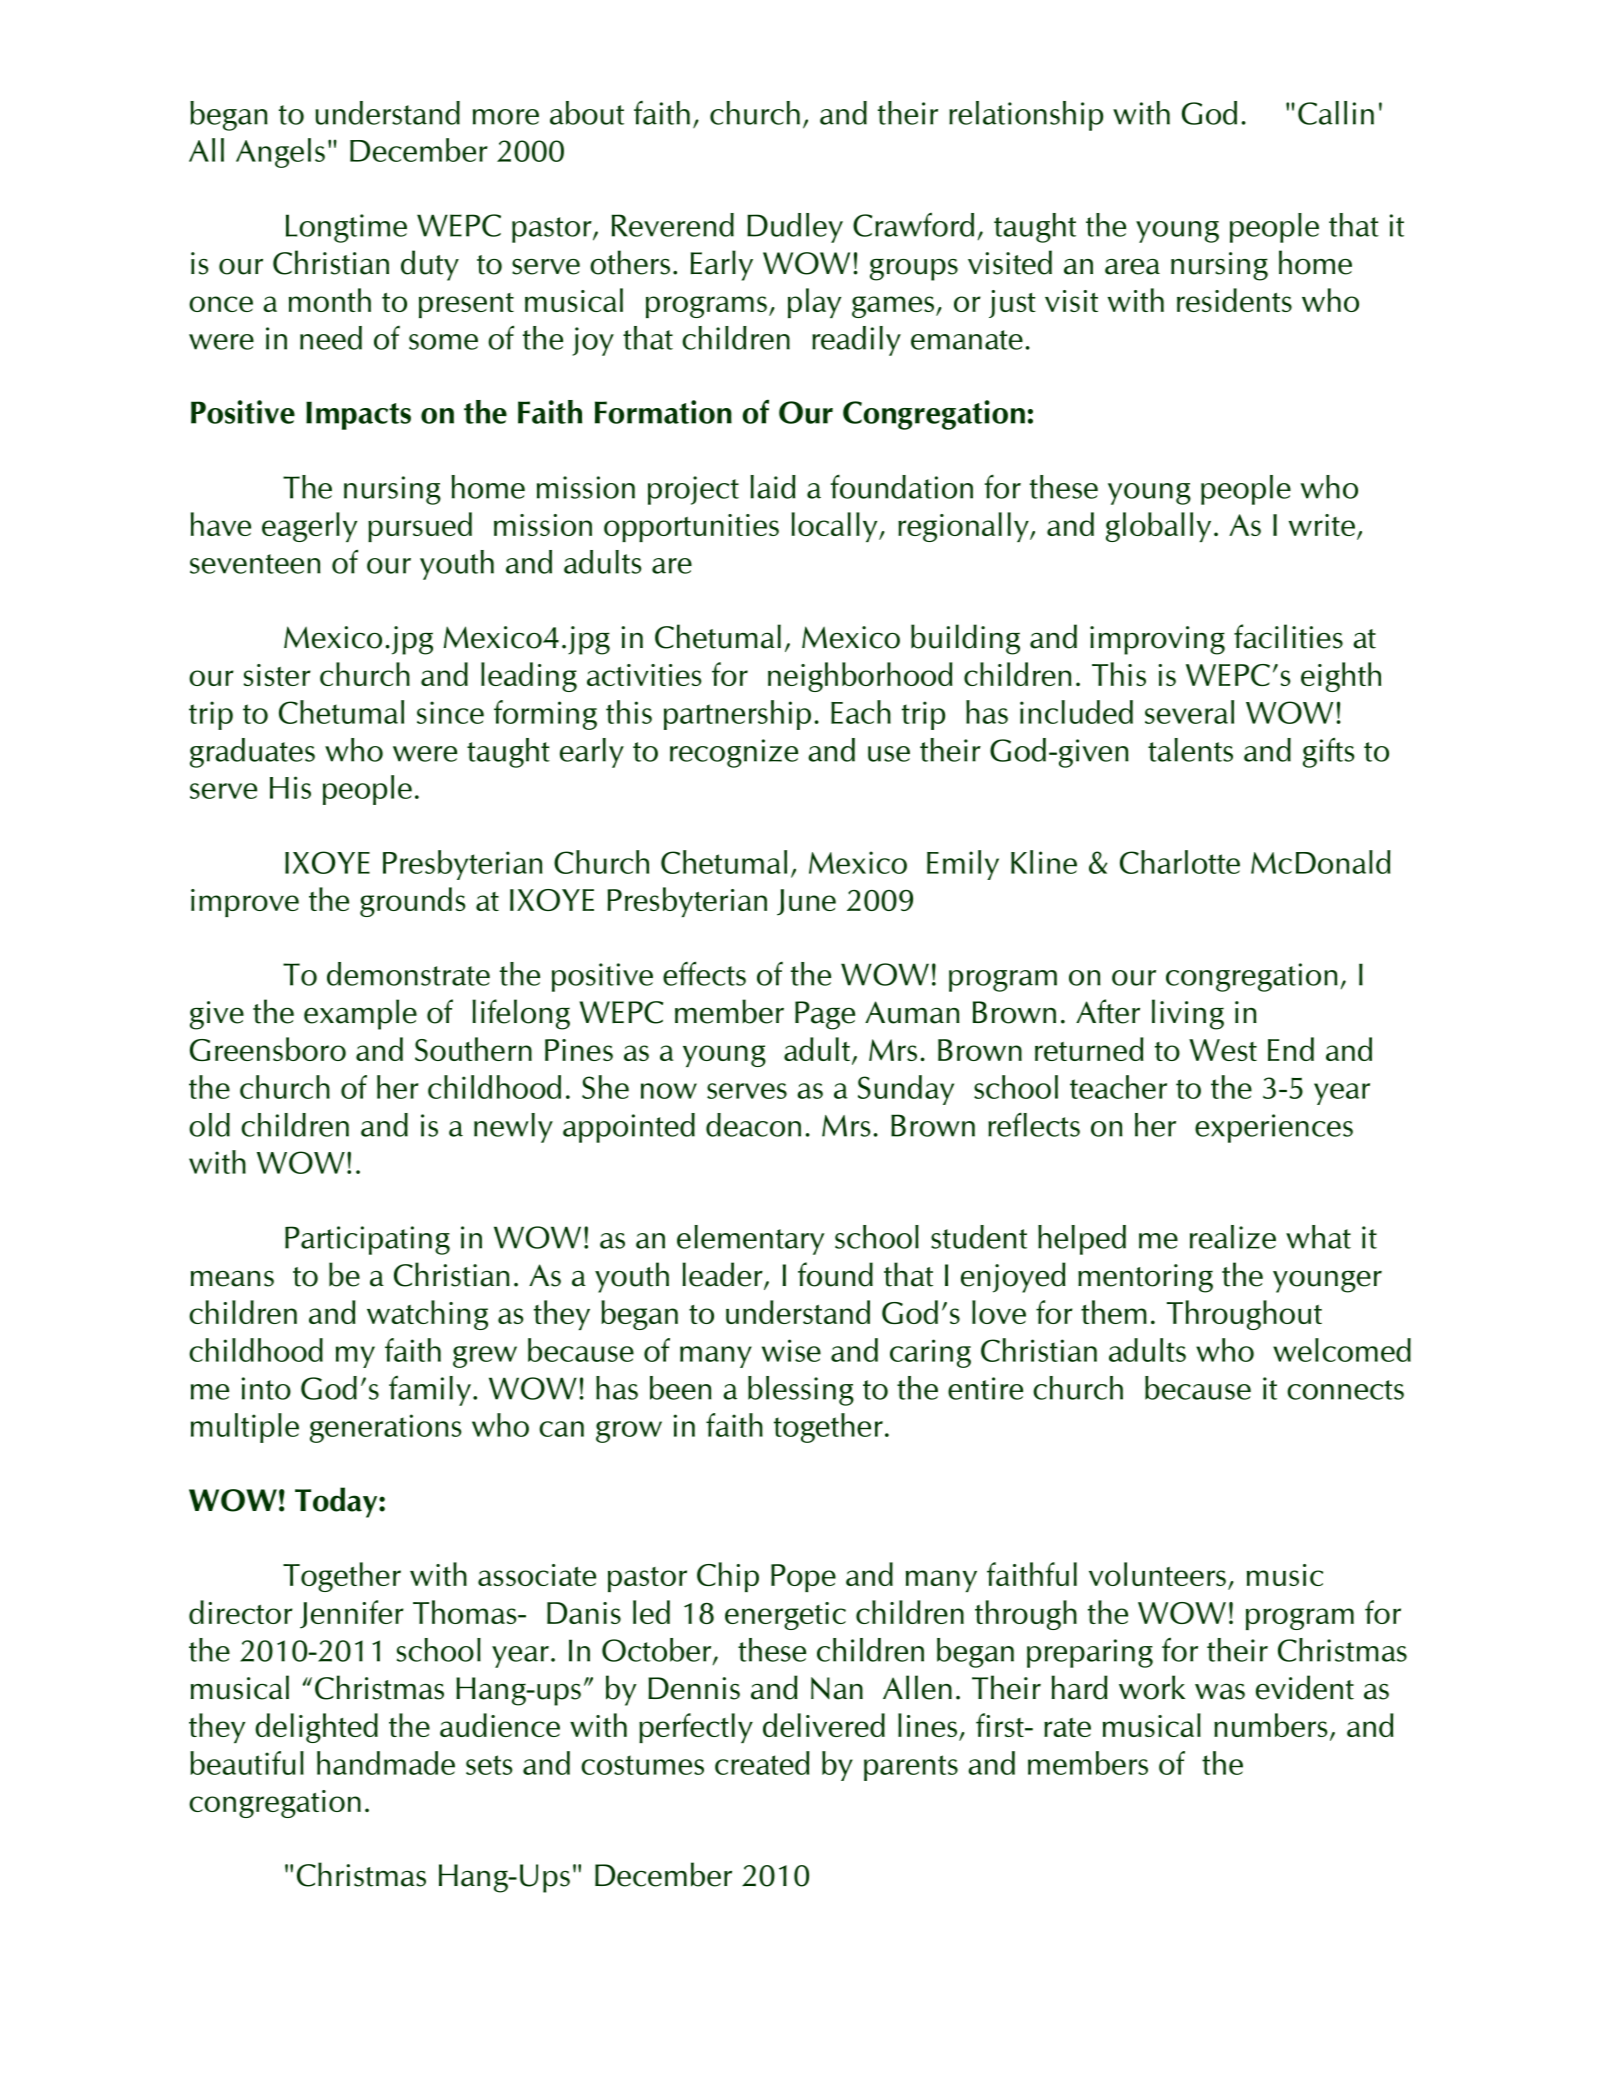  Describe the element at coordinates (413, 902) in the image. I see `grounds` at that location.
